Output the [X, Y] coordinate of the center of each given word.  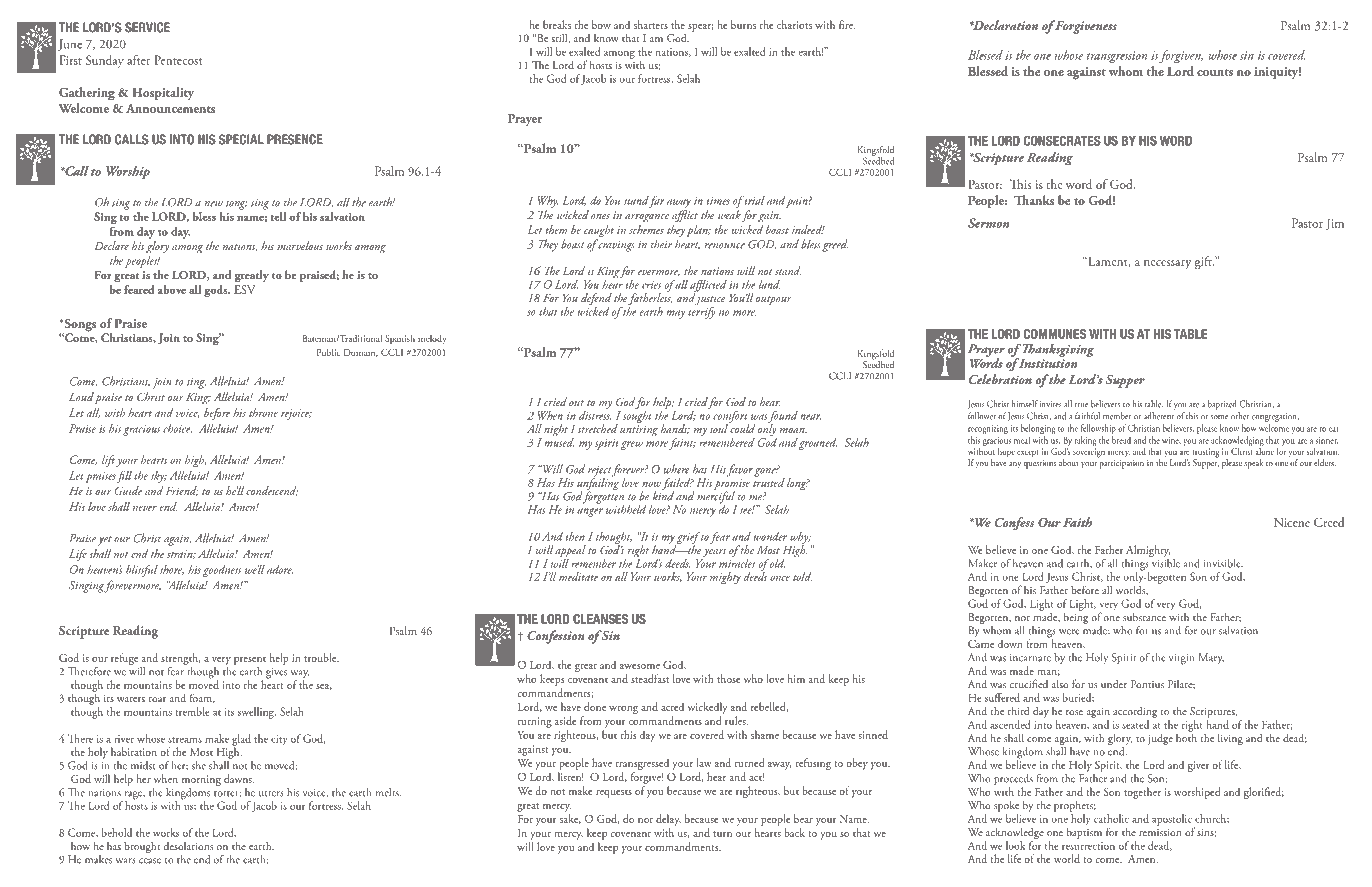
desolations [188, 846]
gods [217, 291]
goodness [222, 571]
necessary [1167, 264]
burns [743, 24]
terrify [701, 311]
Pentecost [178, 60]
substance [1144, 617]
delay [668, 820]
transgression [1117, 57]
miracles [737, 562]
